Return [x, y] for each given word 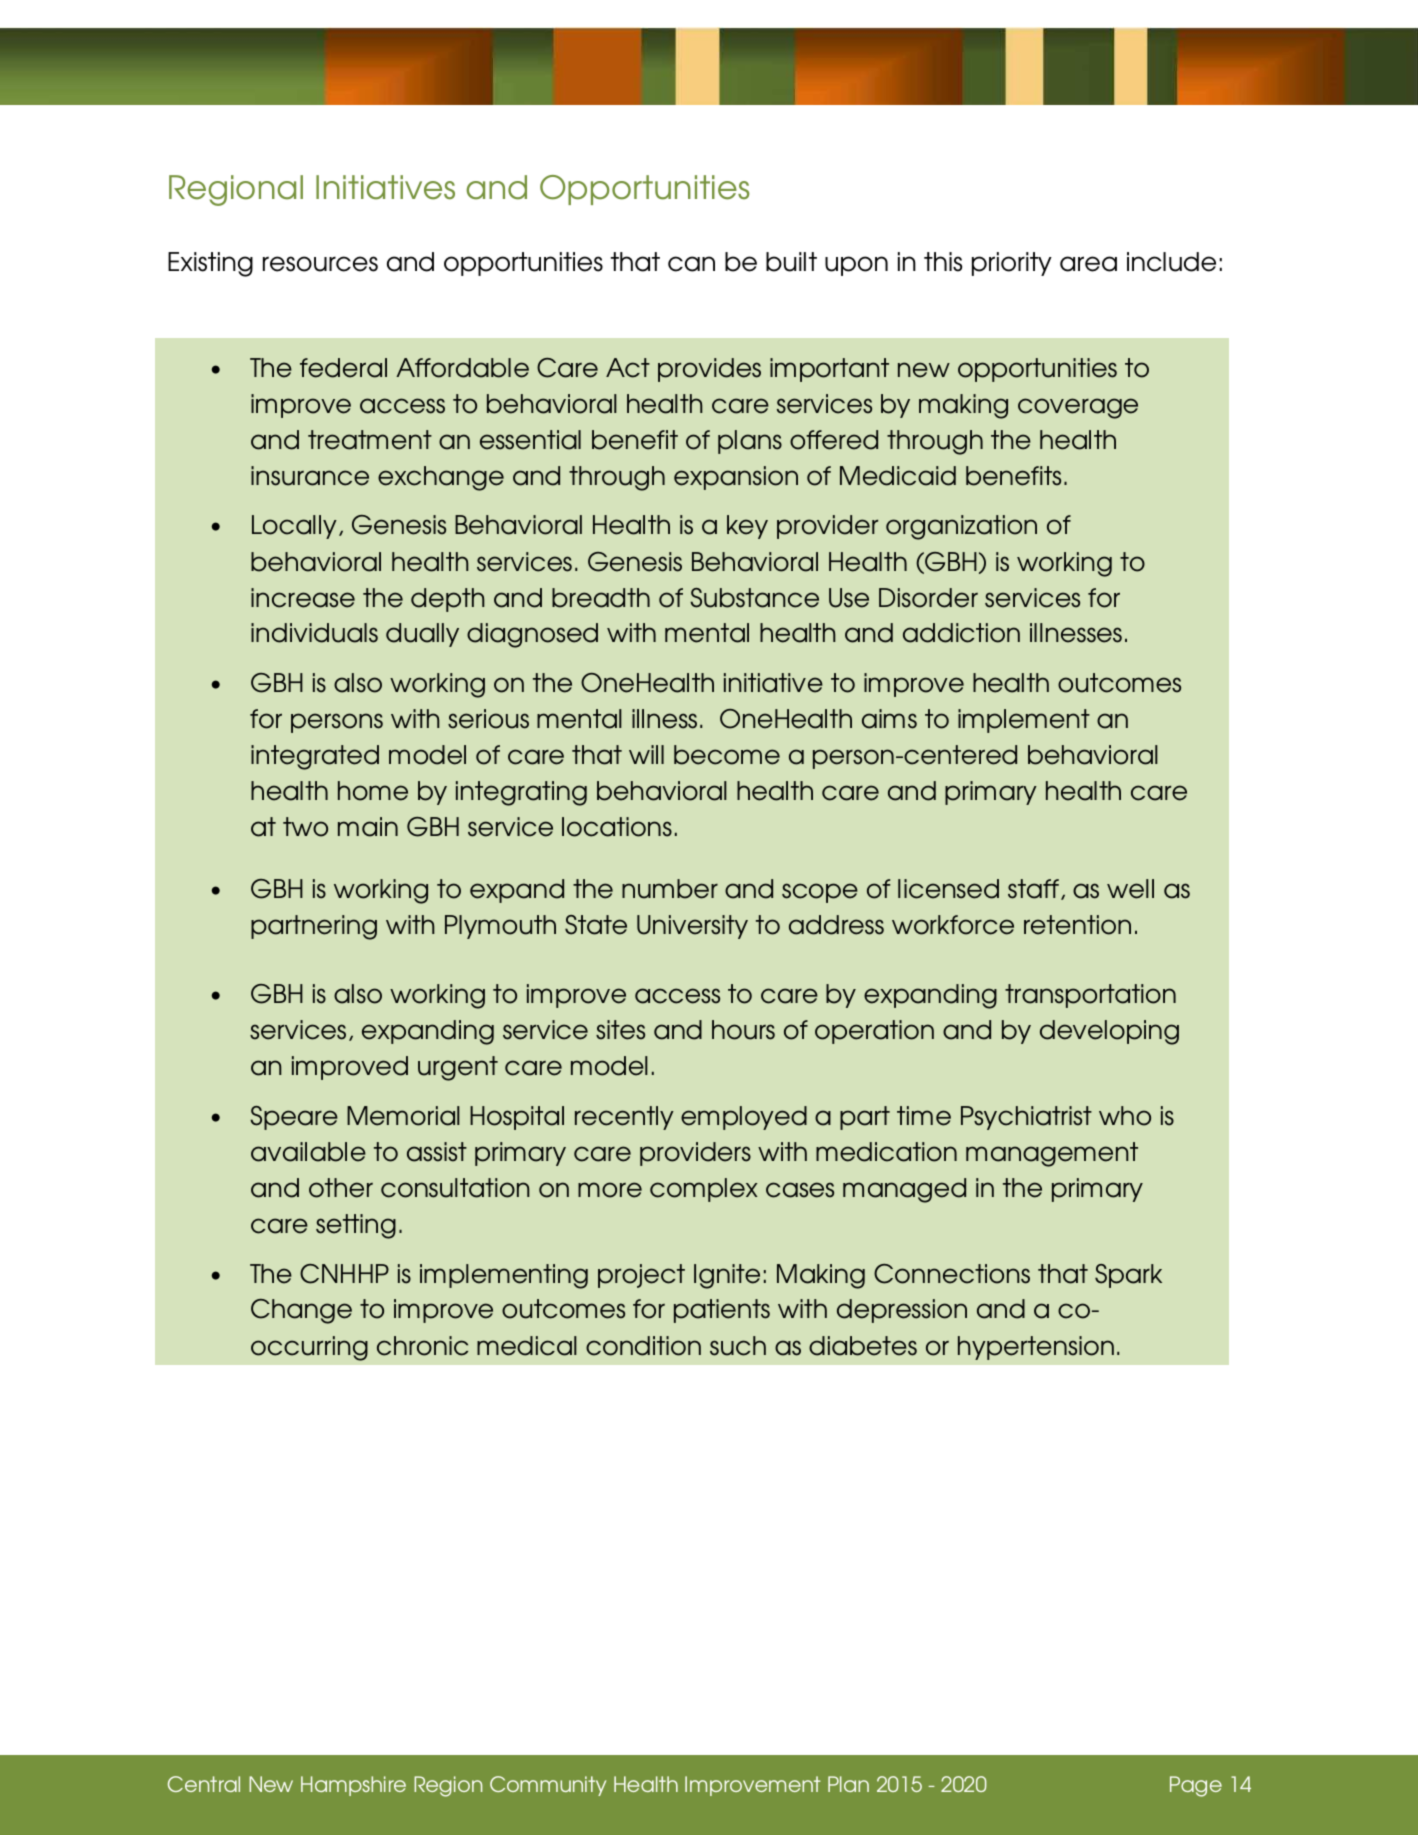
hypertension [1036, 1348]
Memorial [403, 1116]
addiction [961, 633]
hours [743, 1030]
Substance [754, 598]
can [691, 264]
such [738, 1346]
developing [1109, 1032]
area [1088, 264]
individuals [314, 633]
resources [320, 264]
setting [356, 1226]
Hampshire [353, 1786]
